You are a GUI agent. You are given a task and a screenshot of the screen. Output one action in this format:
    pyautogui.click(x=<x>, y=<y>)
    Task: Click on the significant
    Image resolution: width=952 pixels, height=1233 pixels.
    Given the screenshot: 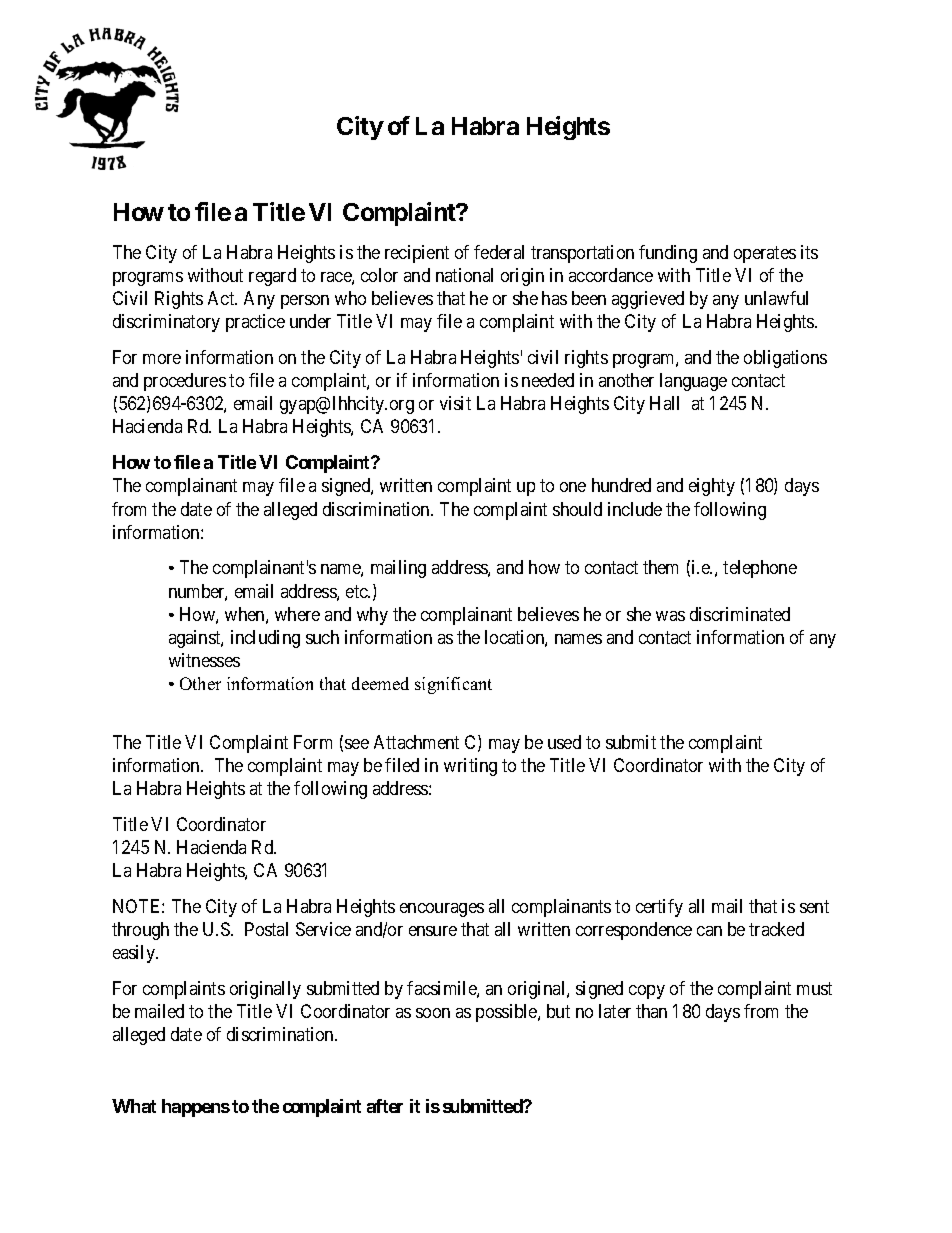 What is the action you would take?
    pyautogui.click(x=453, y=685)
